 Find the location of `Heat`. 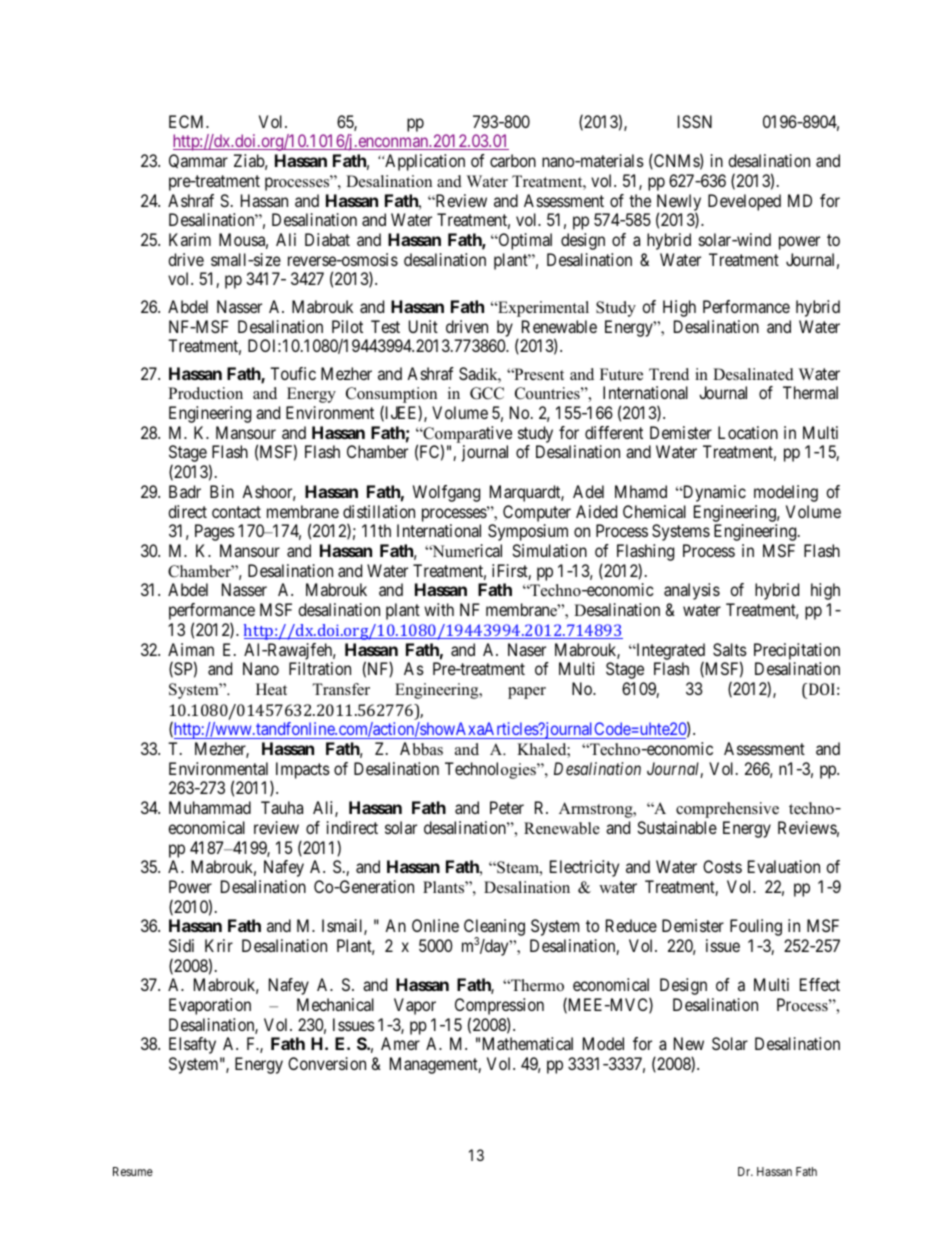

Heat is located at coordinates (271, 689).
